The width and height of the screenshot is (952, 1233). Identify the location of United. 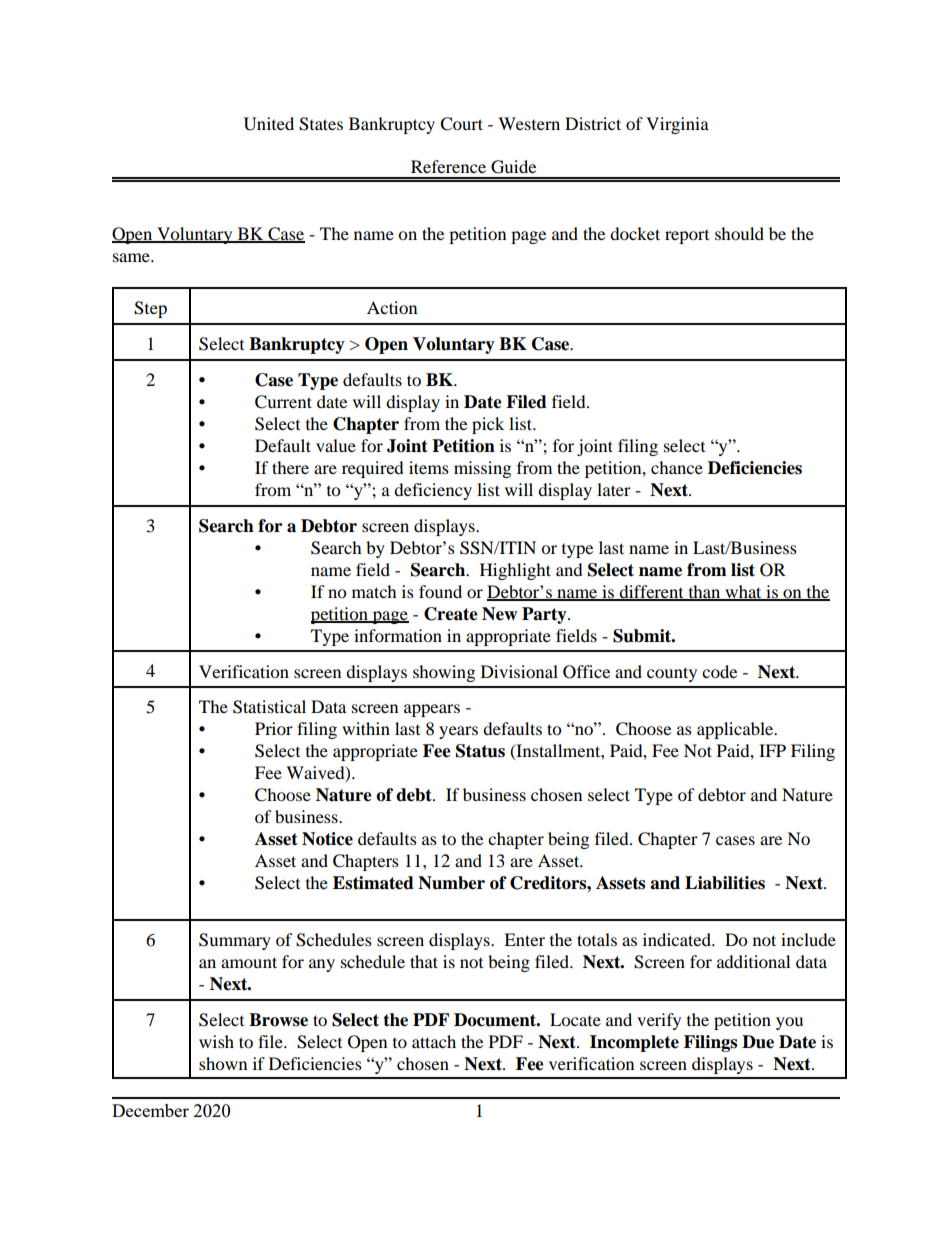
(269, 124).
